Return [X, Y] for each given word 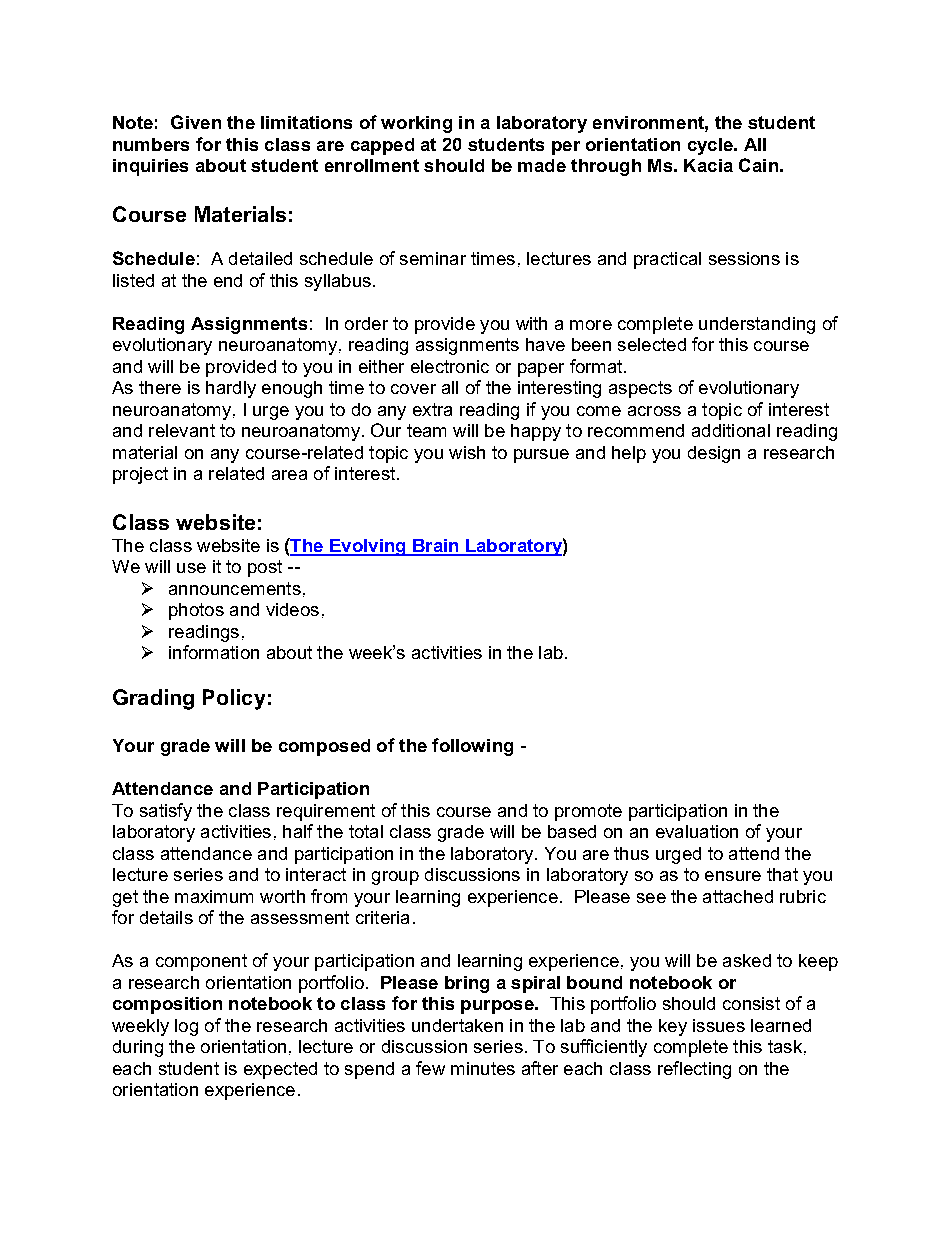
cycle [711, 146]
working [416, 124]
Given [196, 122]
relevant [182, 430]
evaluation [697, 831]
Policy [234, 699]
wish [467, 452]
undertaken [457, 1025]
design [714, 454]
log [186, 1027]
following [472, 747]
